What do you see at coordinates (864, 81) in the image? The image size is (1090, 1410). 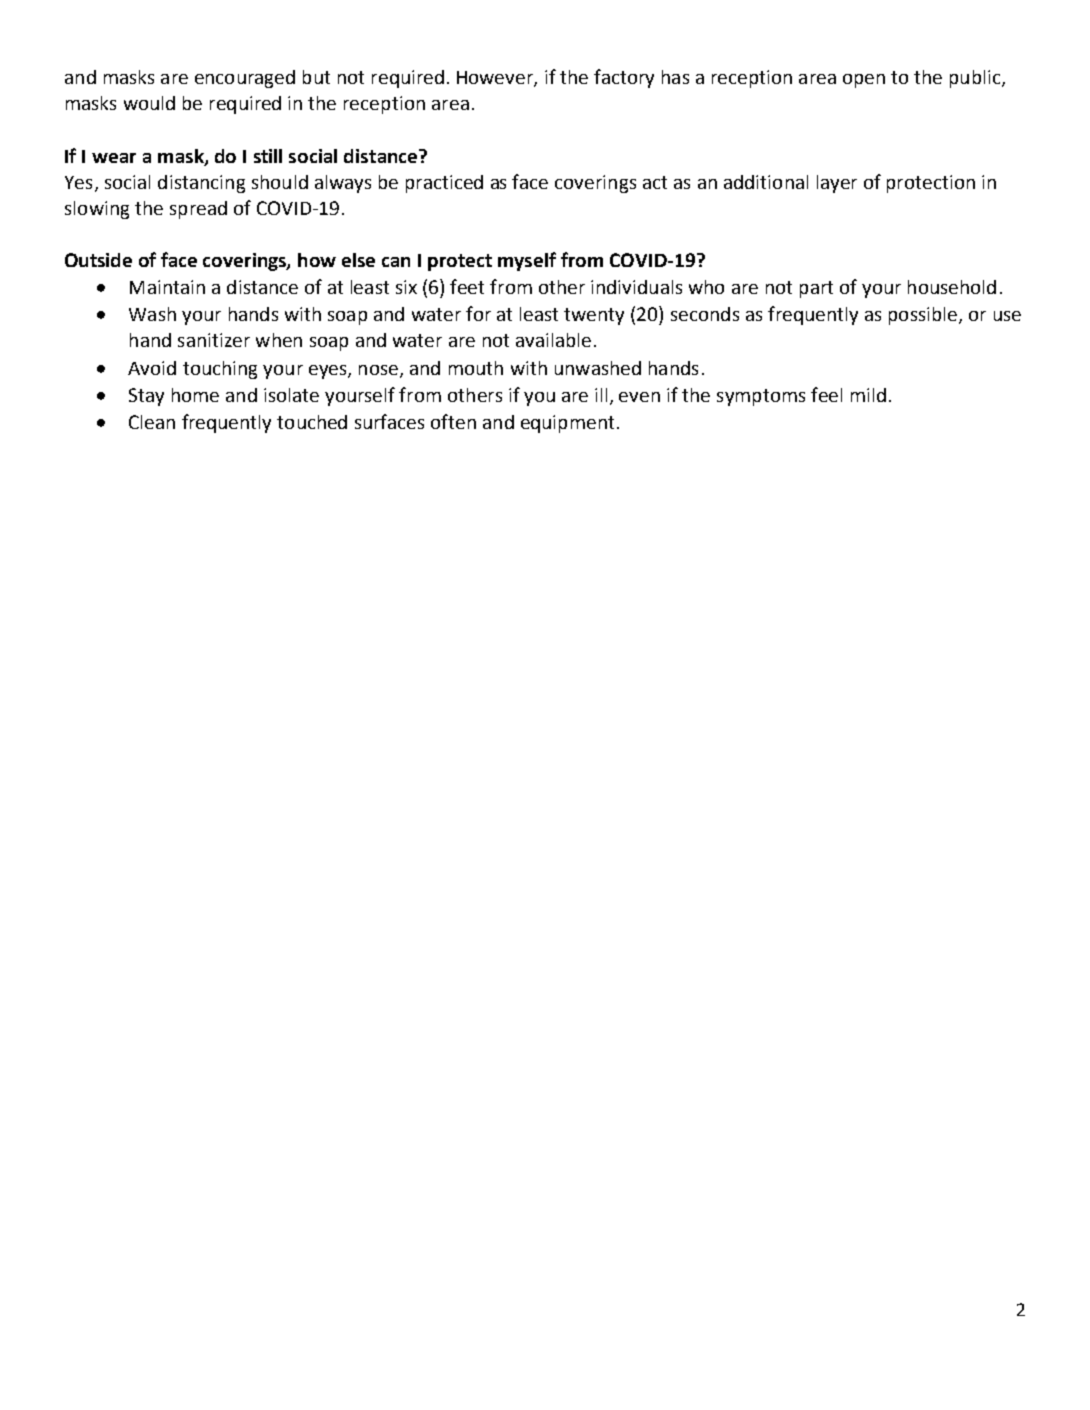 I see `open` at bounding box center [864, 81].
